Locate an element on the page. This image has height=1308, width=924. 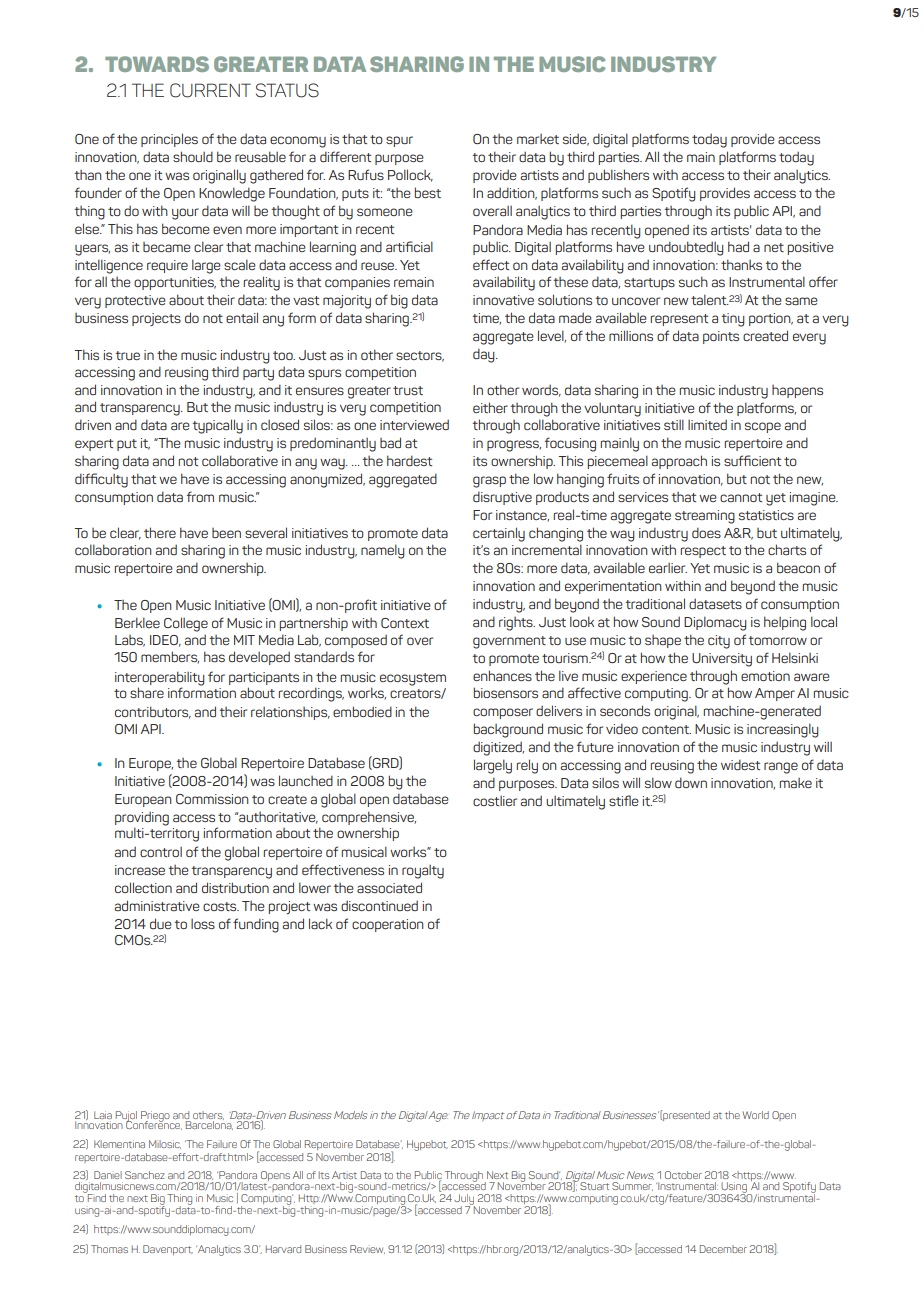
Review is located at coordinates (367, 1249).
